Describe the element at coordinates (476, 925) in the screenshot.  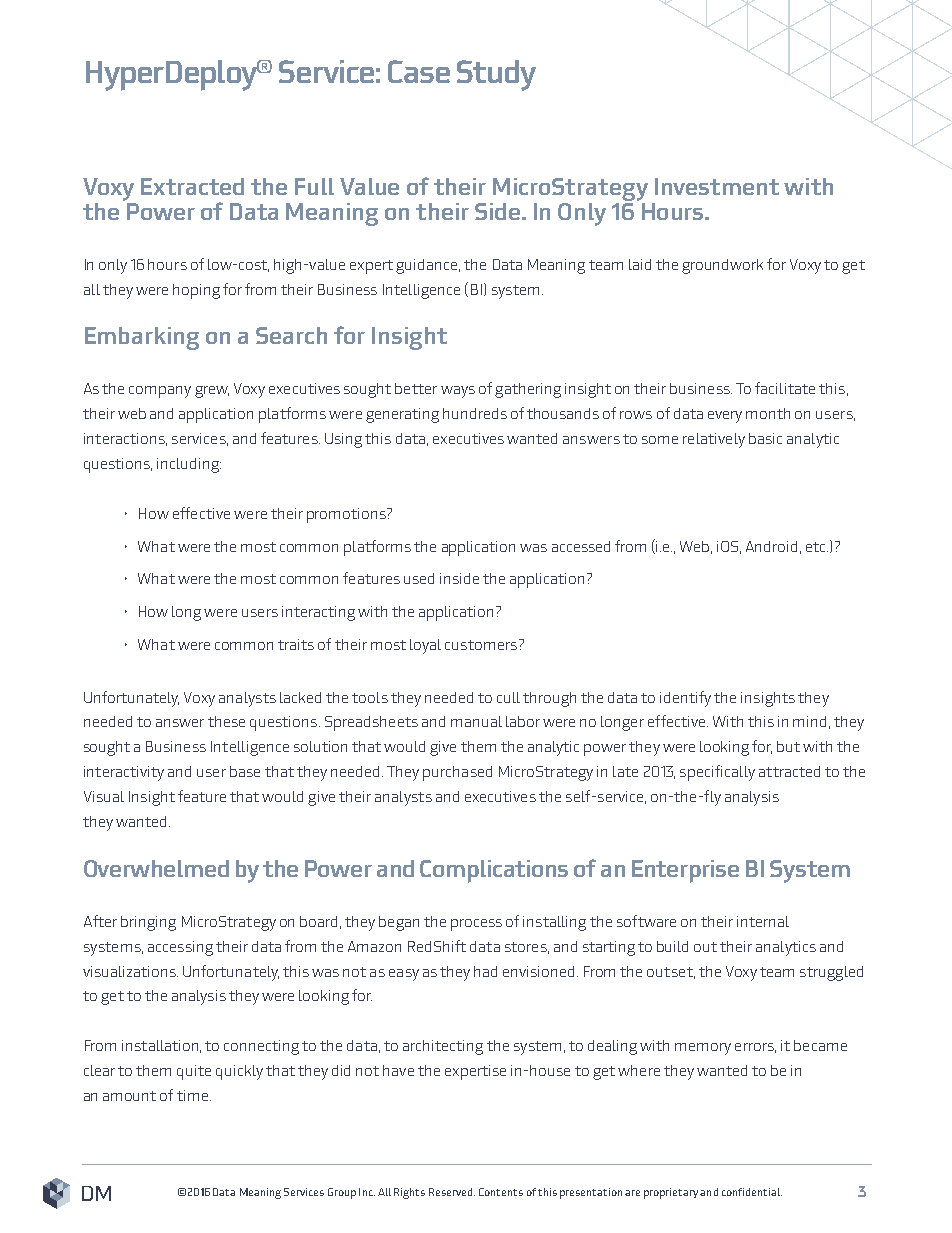
I see `process` at that location.
